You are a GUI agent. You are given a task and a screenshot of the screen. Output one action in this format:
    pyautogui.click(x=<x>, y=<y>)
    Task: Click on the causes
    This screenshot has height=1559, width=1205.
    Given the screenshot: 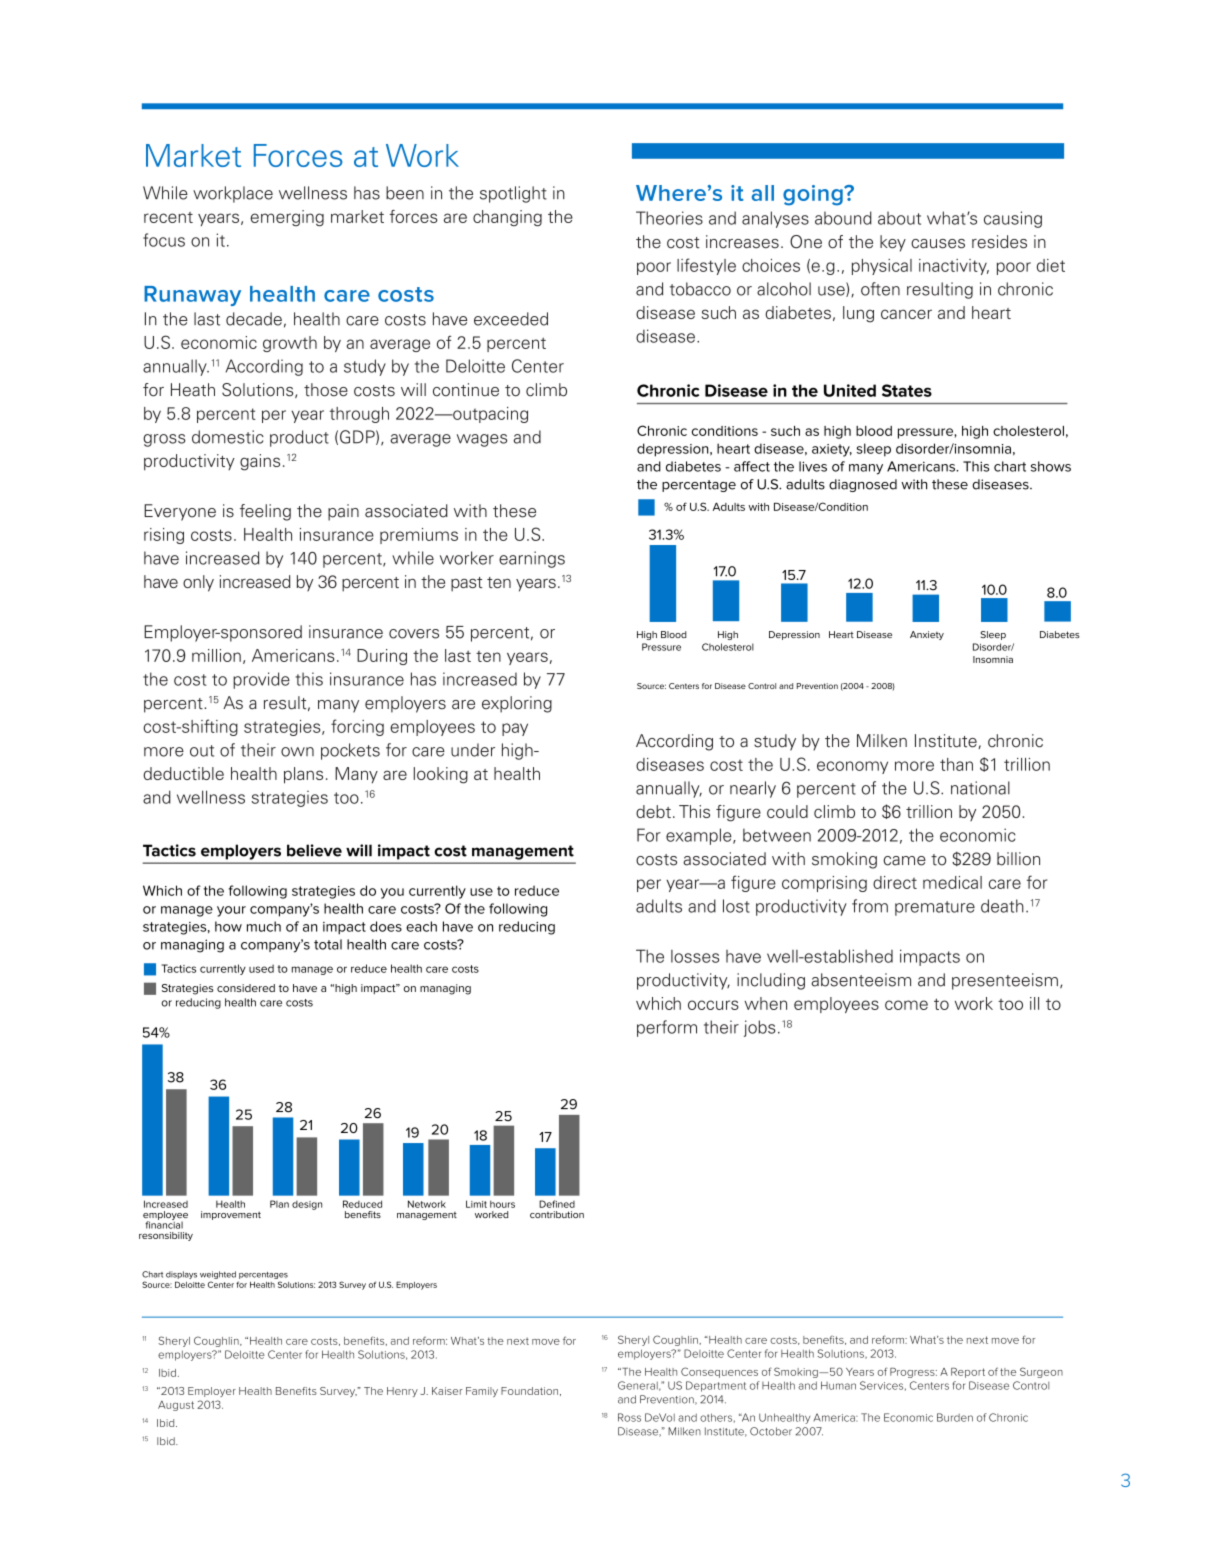 What is the action you would take?
    pyautogui.click(x=938, y=244)
